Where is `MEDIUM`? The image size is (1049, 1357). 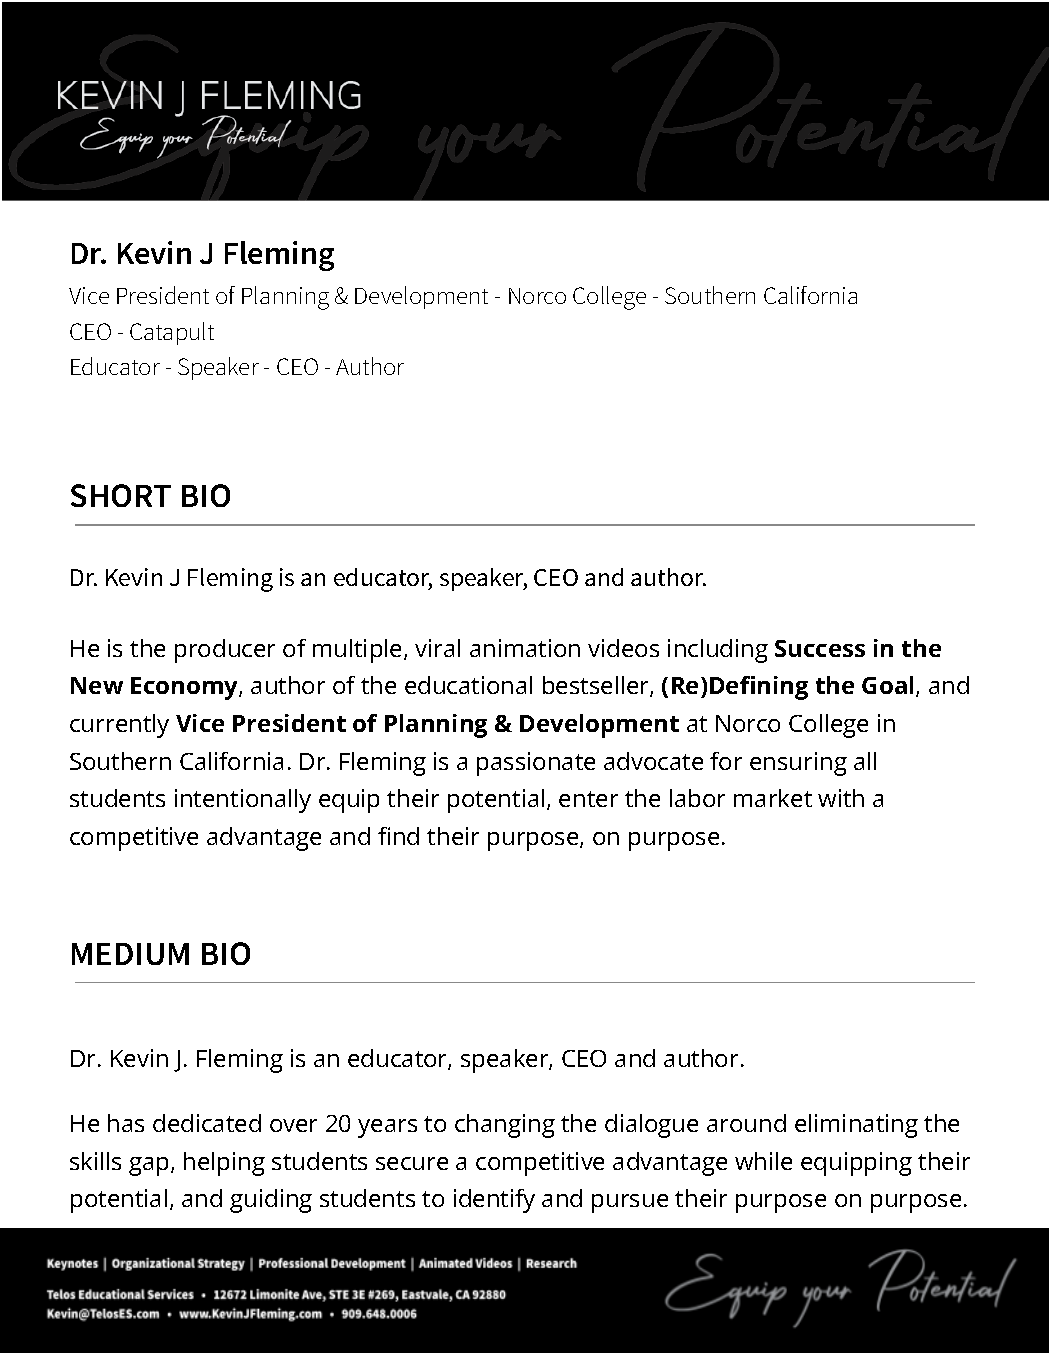
MEDIUM is located at coordinates (130, 954).
